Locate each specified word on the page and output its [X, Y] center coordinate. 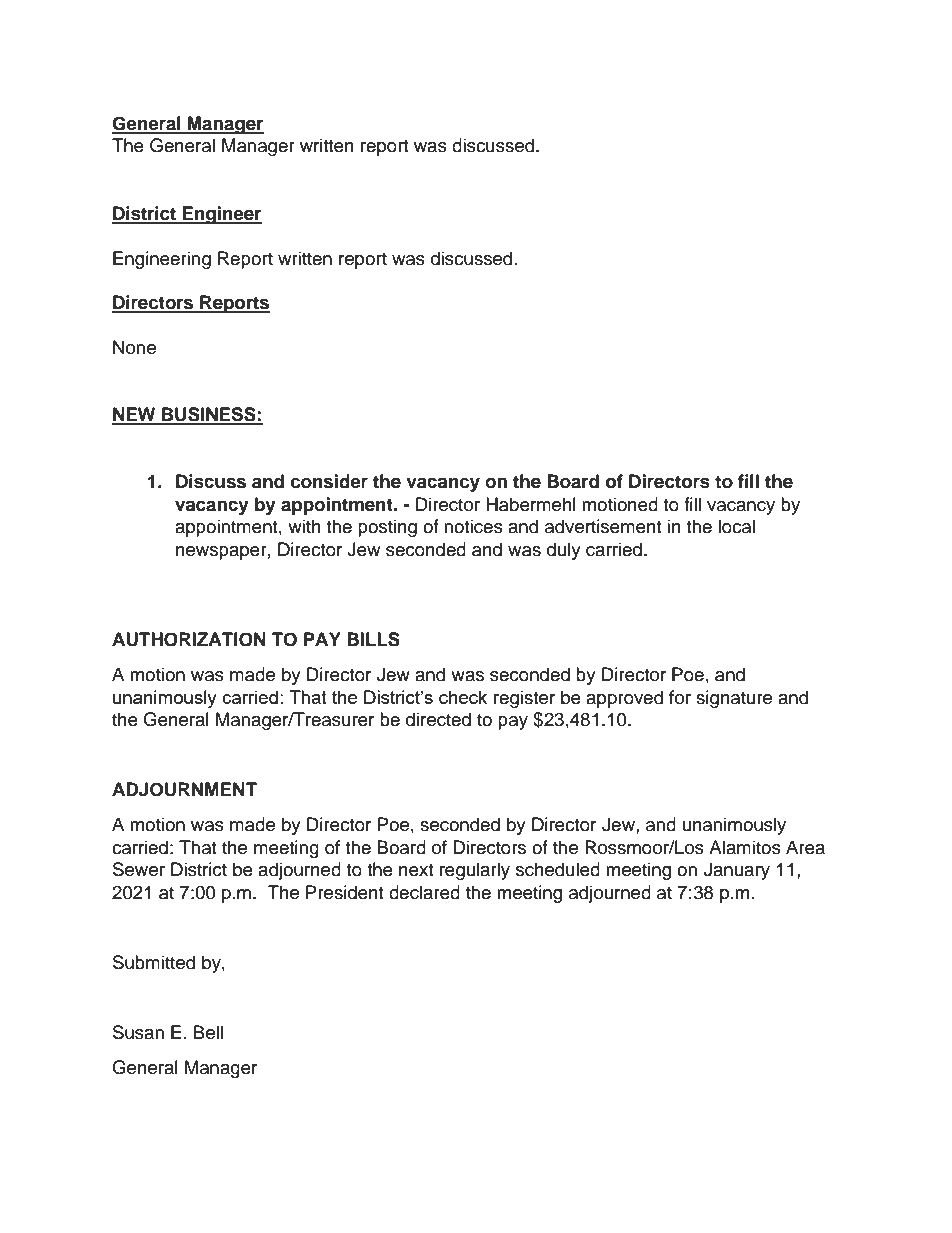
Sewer [139, 869]
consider [329, 481]
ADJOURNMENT [184, 789]
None [134, 347]
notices [473, 526]
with [304, 526]
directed [438, 719]
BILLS [373, 639]
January [737, 871]
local [736, 526]
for [680, 697]
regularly [475, 871]
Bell [208, 1032]
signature [734, 699]
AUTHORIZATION [189, 639]
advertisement [603, 526]
